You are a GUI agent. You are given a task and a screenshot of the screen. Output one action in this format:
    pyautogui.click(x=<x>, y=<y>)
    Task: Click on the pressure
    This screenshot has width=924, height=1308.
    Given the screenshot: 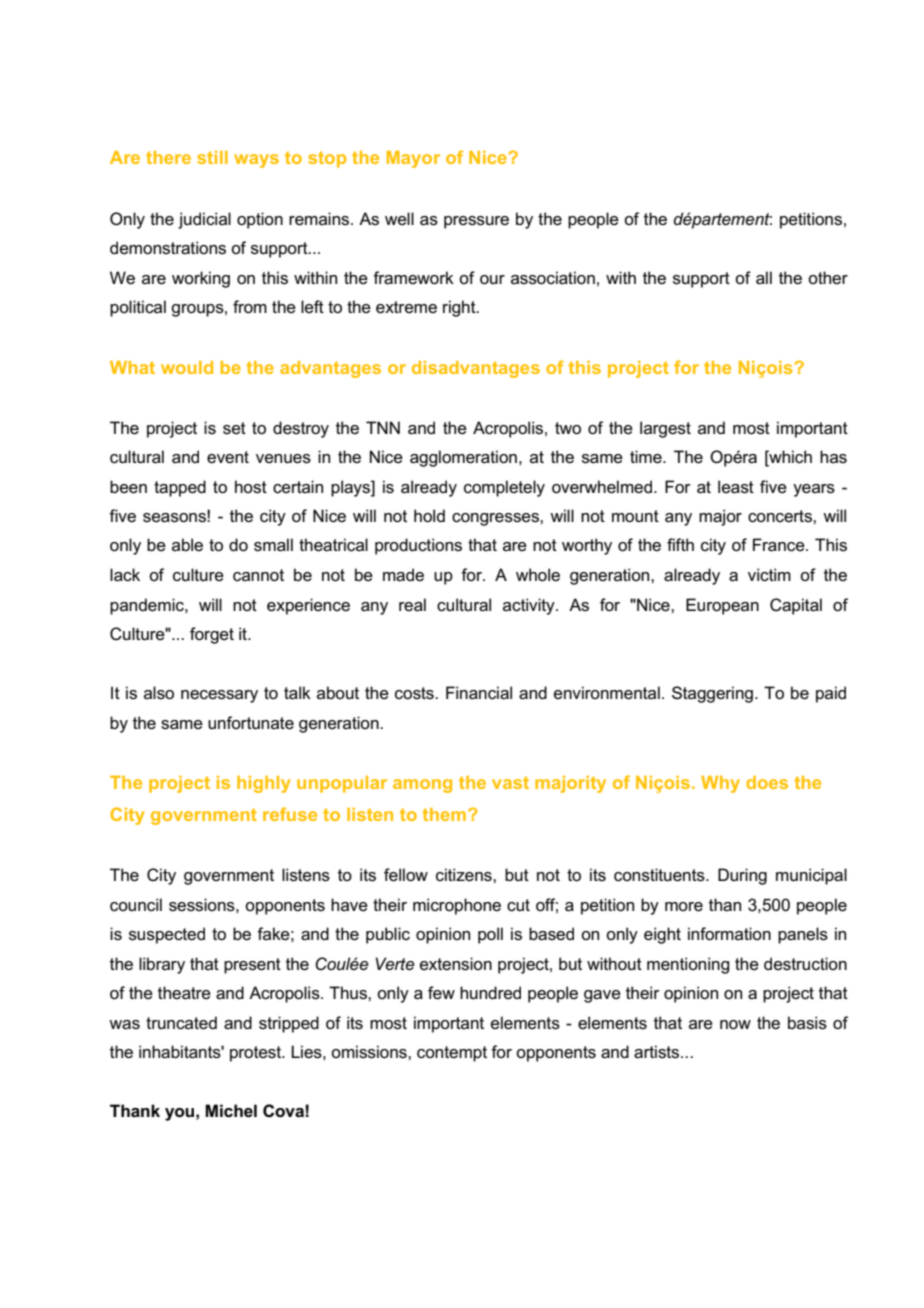 What is the action you would take?
    pyautogui.click(x=476, y=222)
